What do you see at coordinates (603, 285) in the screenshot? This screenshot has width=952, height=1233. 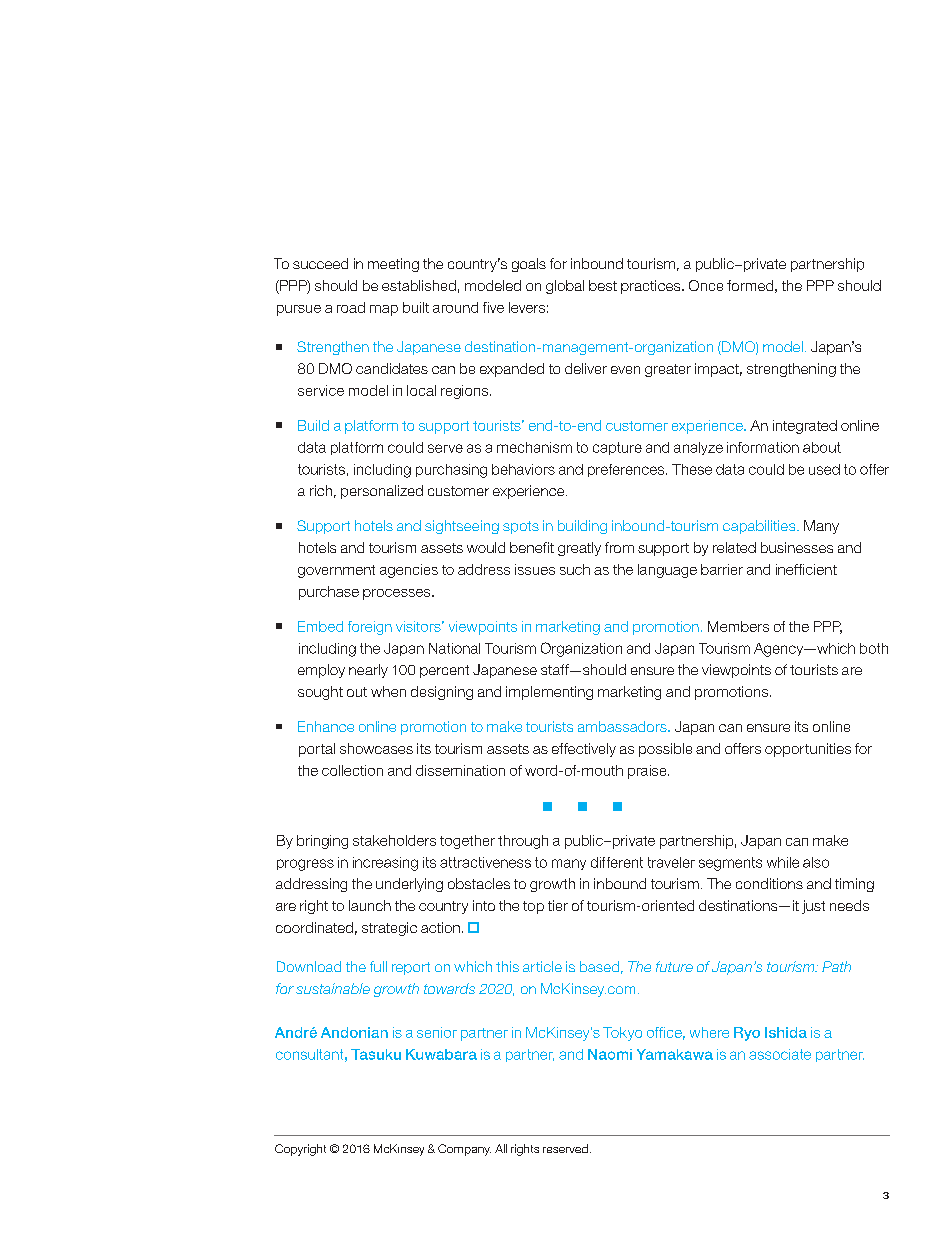 I see `best` at bounding box center [603, 285].
